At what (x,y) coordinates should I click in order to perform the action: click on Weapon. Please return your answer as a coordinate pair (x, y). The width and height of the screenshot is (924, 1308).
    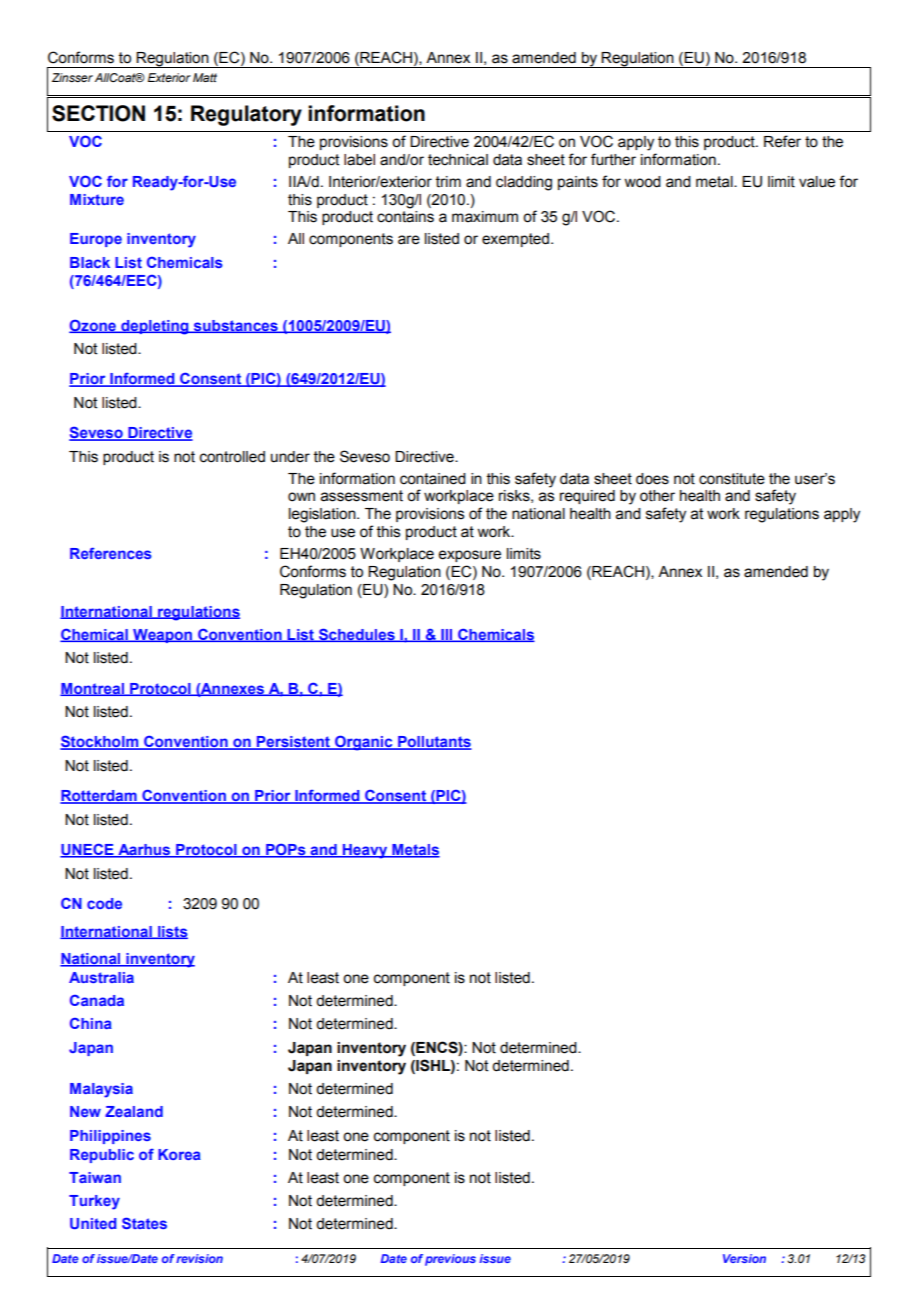
    Looking at the image, I should click on (162, 636).
